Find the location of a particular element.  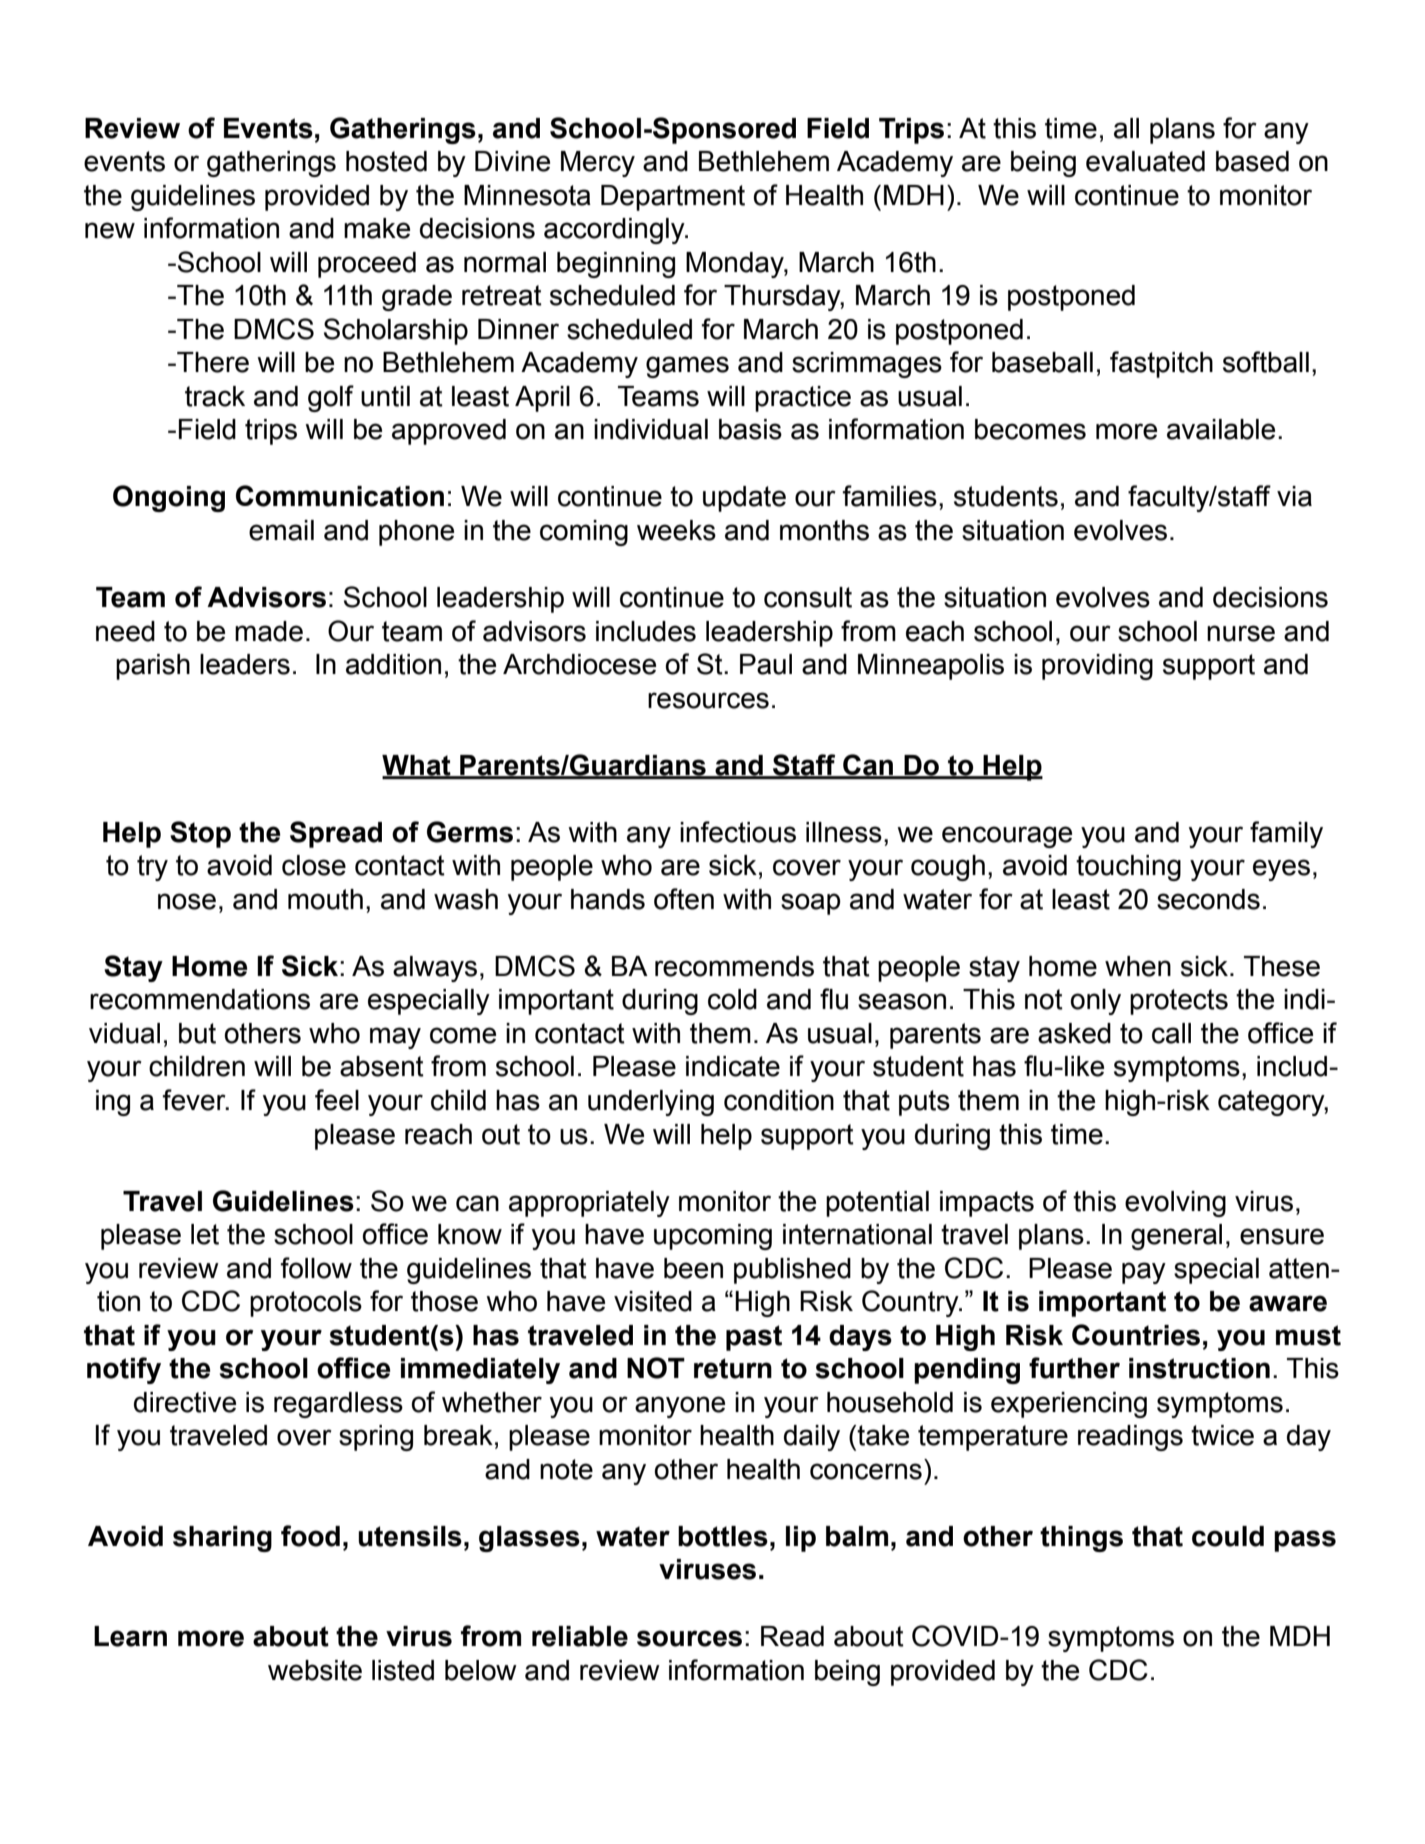

nose is located at coordinates (187, 901).
